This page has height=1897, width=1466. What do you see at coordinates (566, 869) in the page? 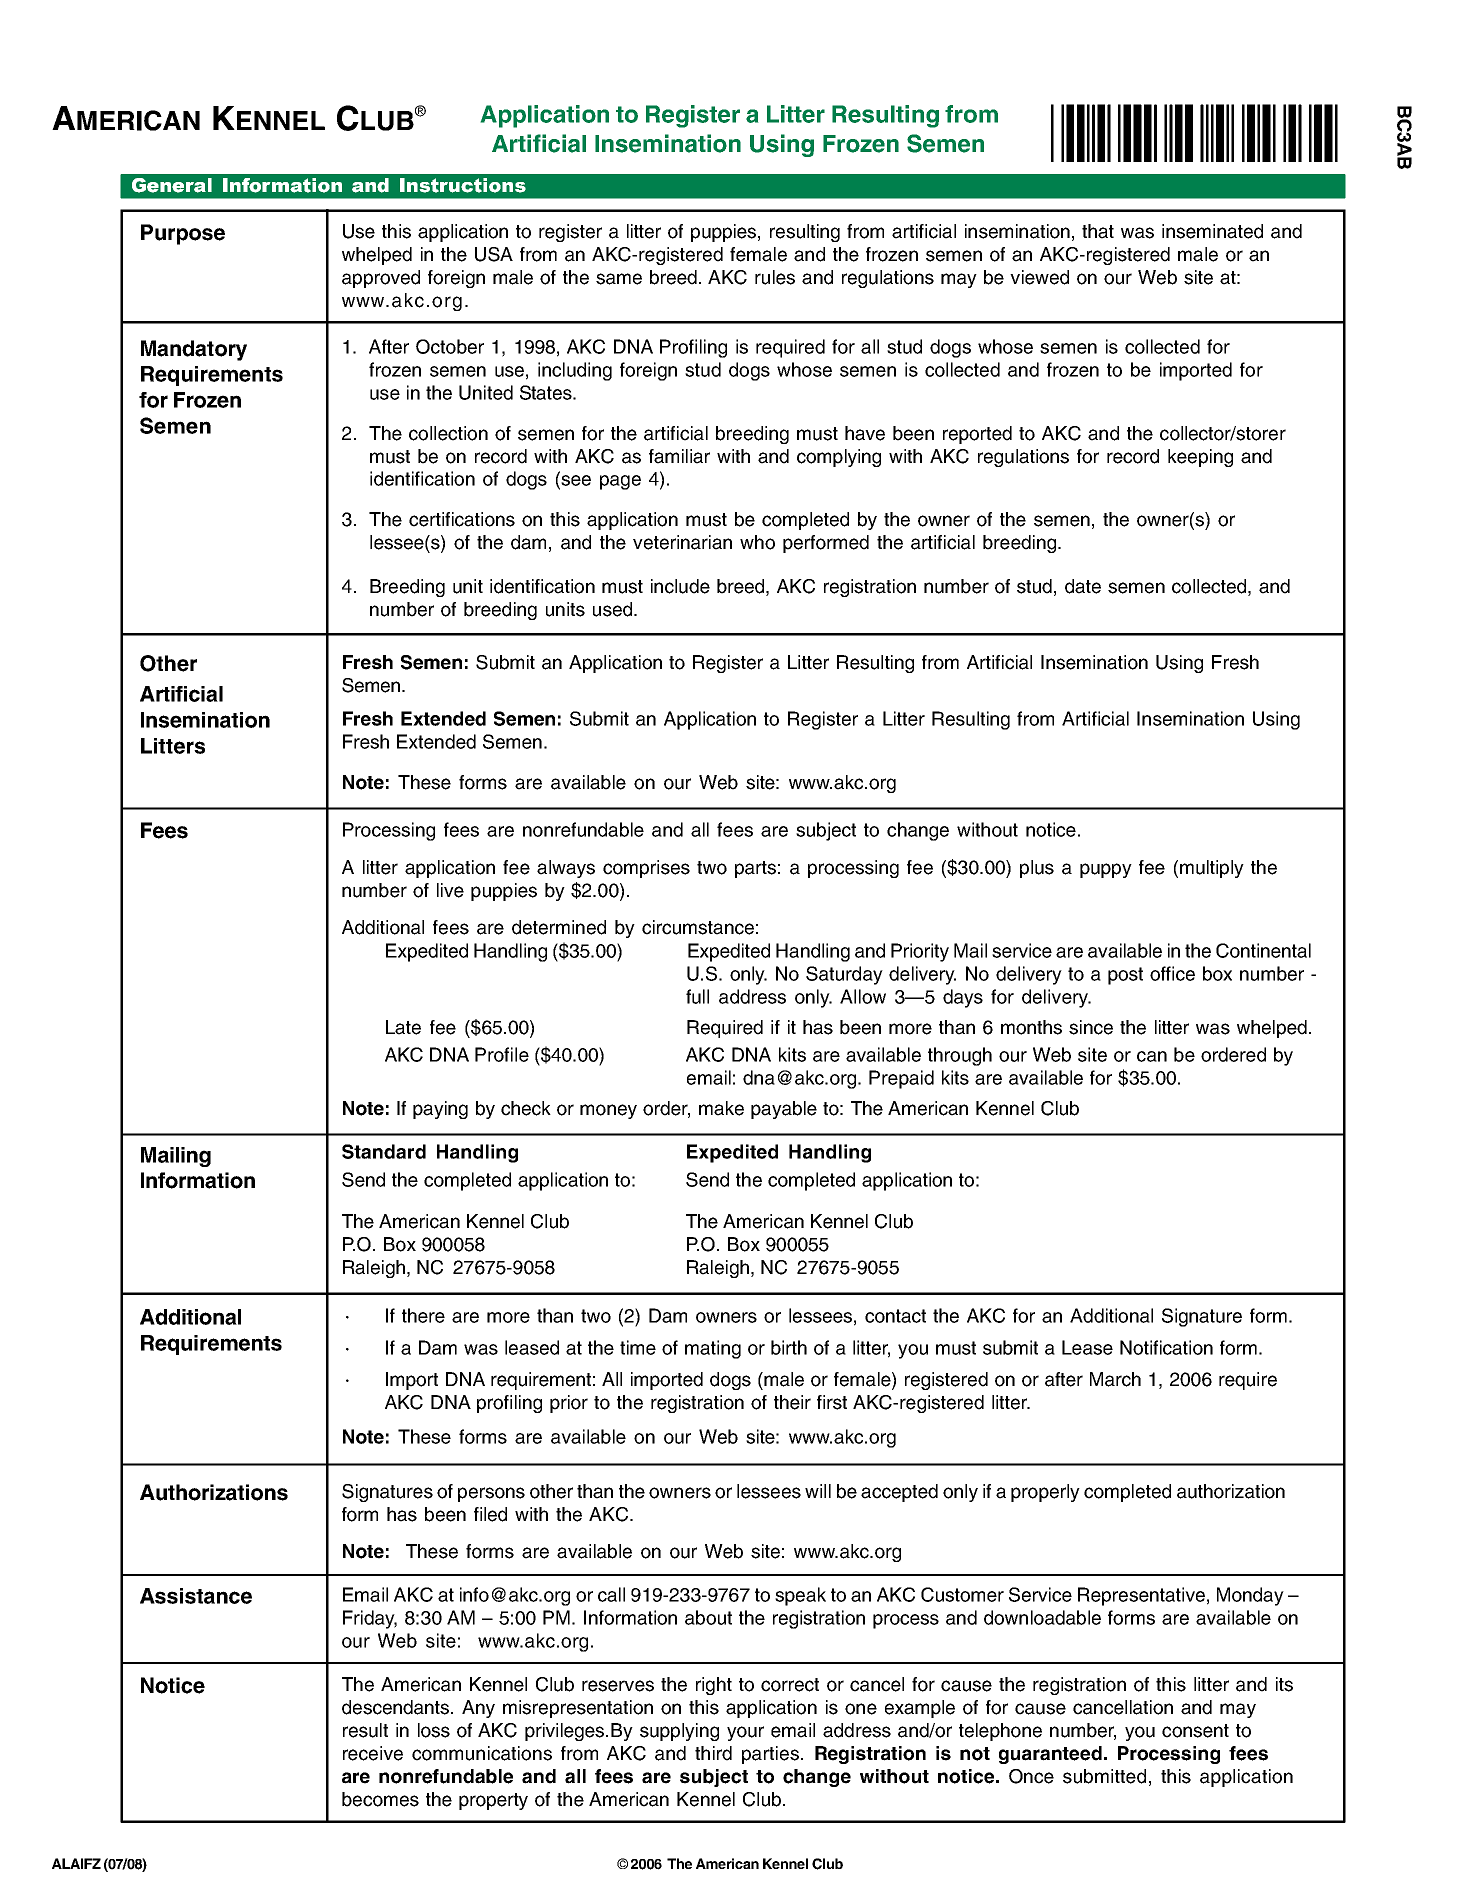
I see `always` at bounding box center [566, 869].
